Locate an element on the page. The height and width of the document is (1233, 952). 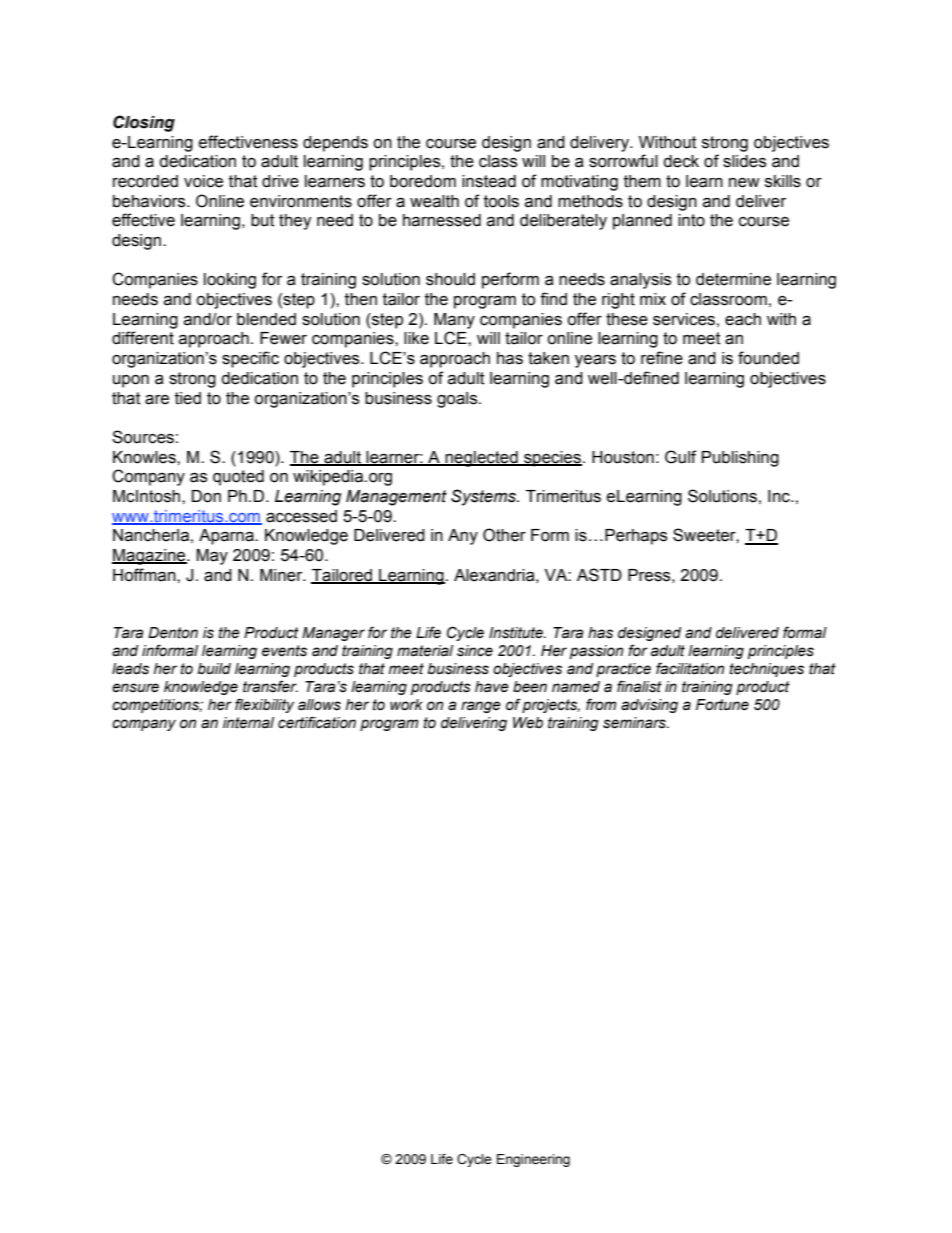
deck is located at coordinates (681, 161).
